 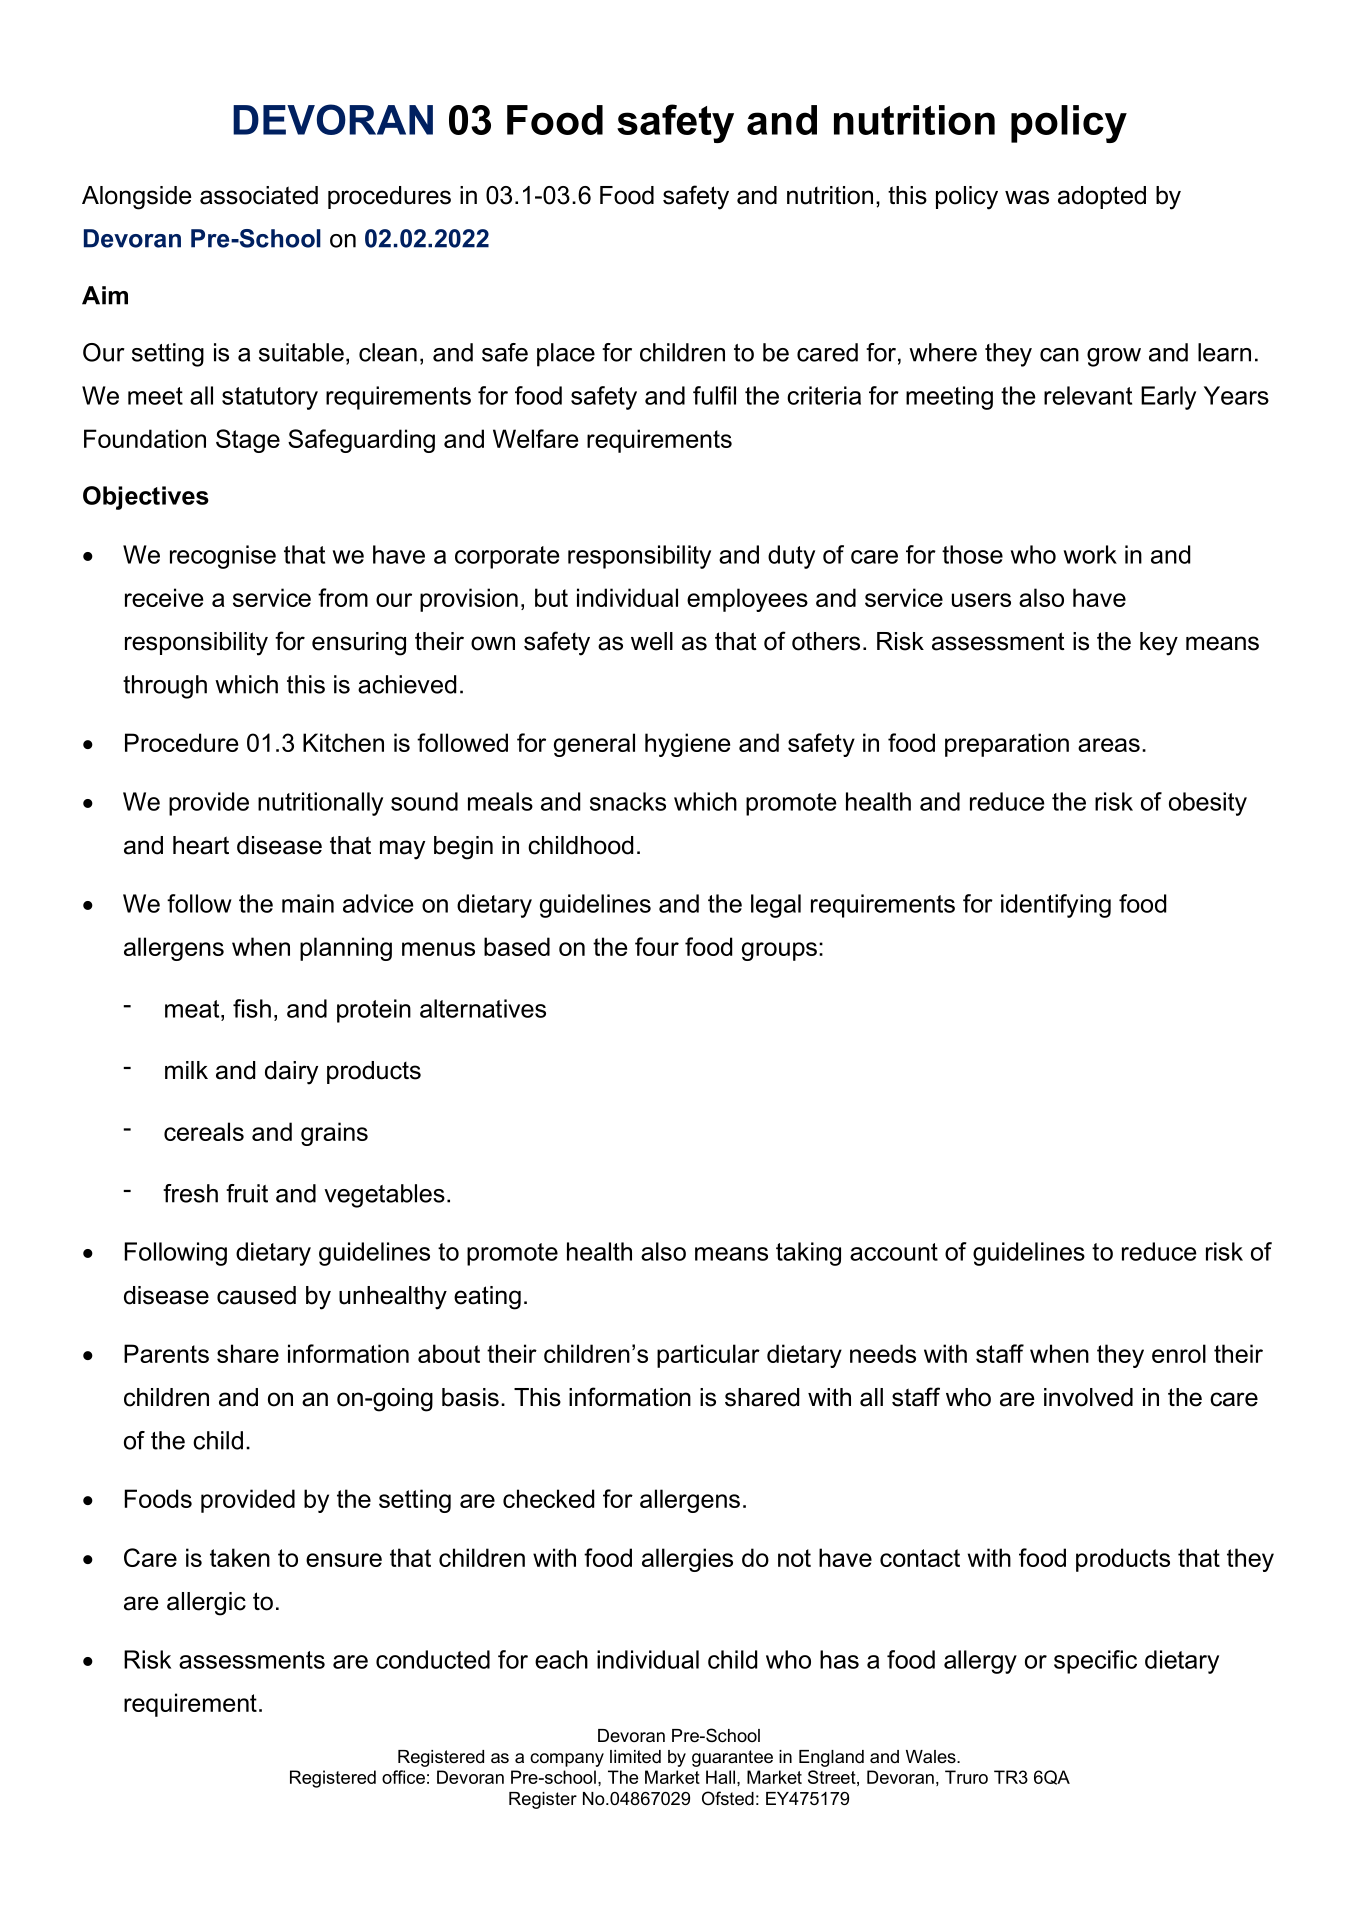 What do you see at coordinates (1056, 906) in the document?
I see `identifying` at bounding box center [1056, 906].
